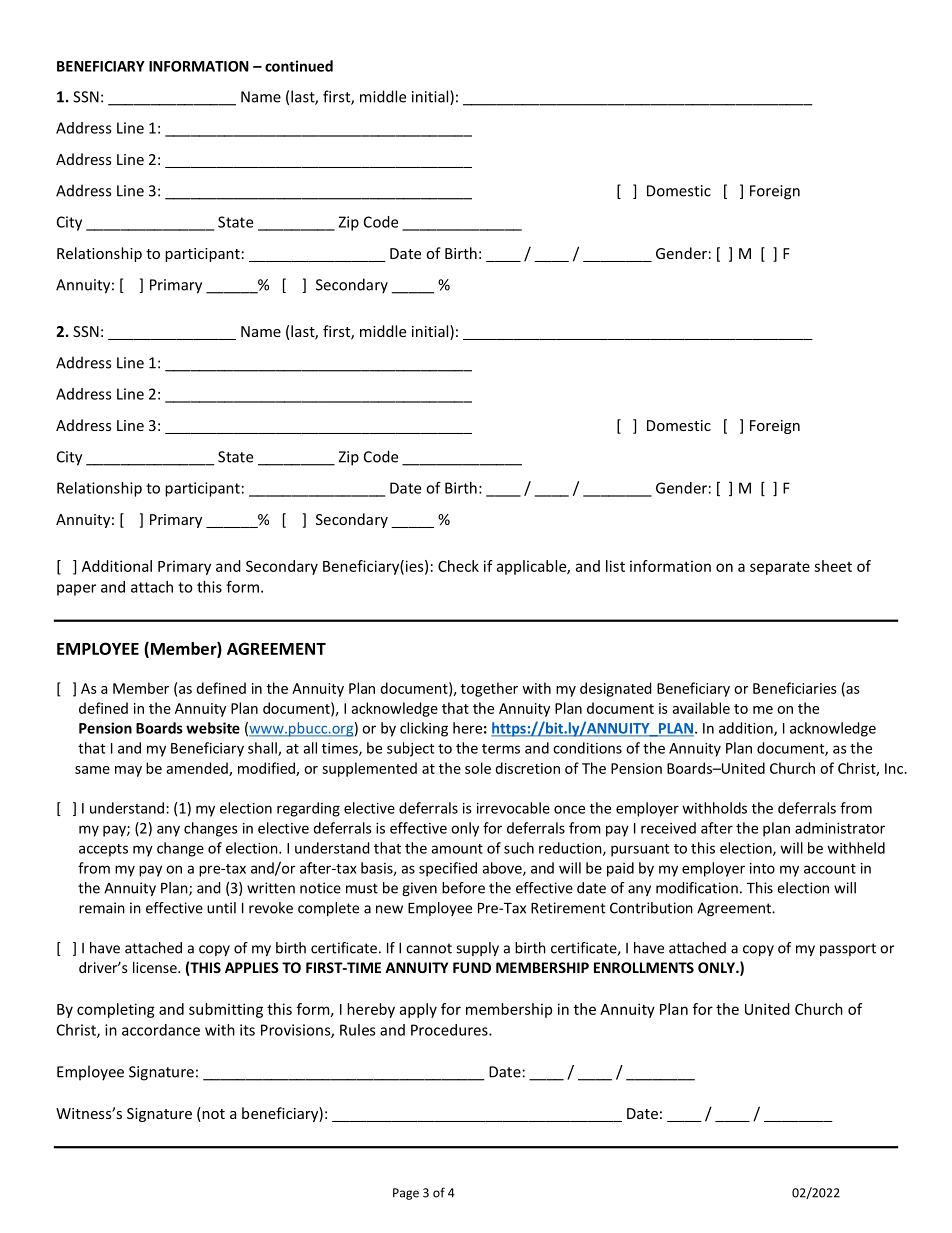 The image size is (952, 1233). I want to click on accordance, so click(161, 1030).
